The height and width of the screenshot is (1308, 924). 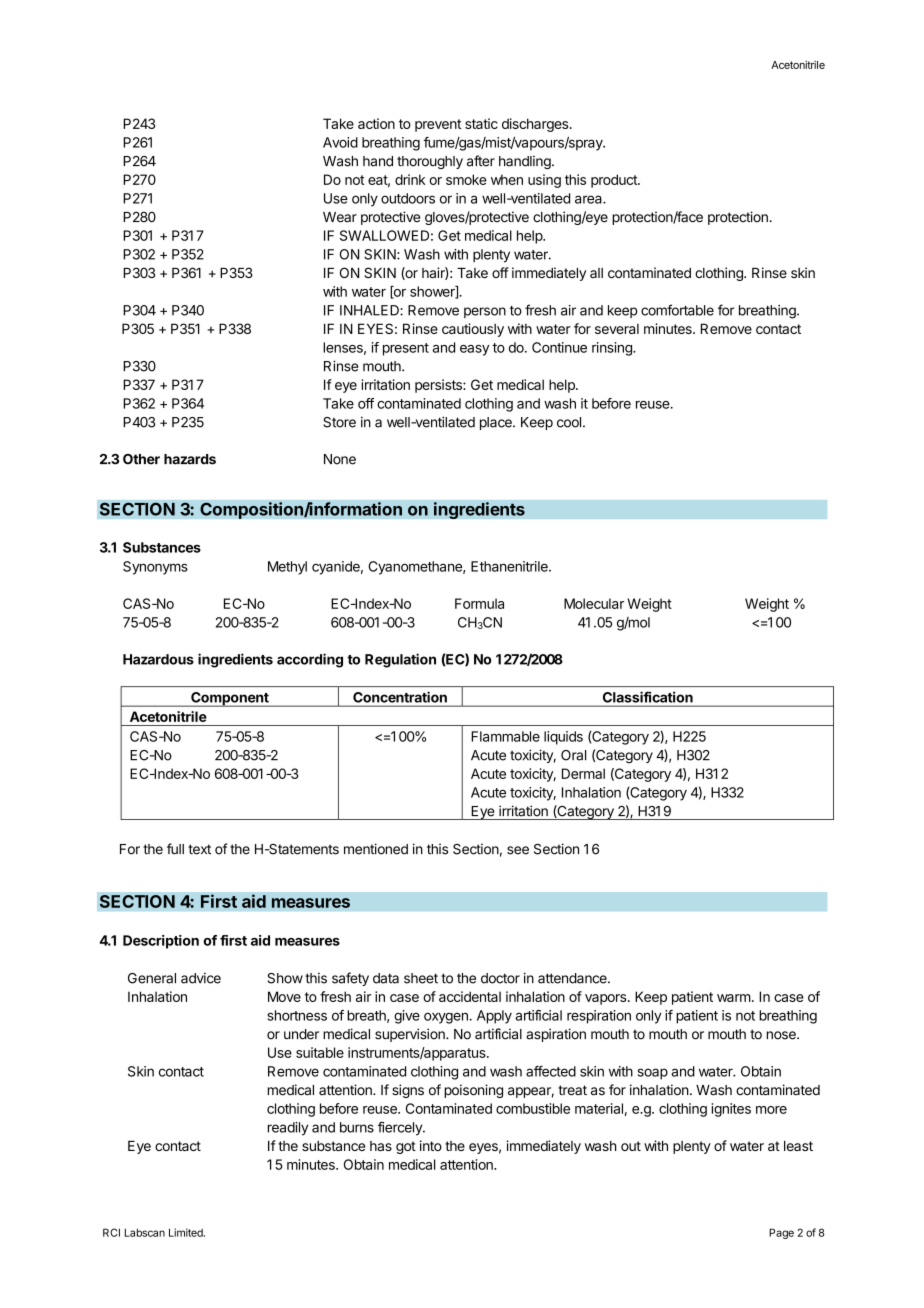 I want to click on Component, so click(x=230, y=699).
